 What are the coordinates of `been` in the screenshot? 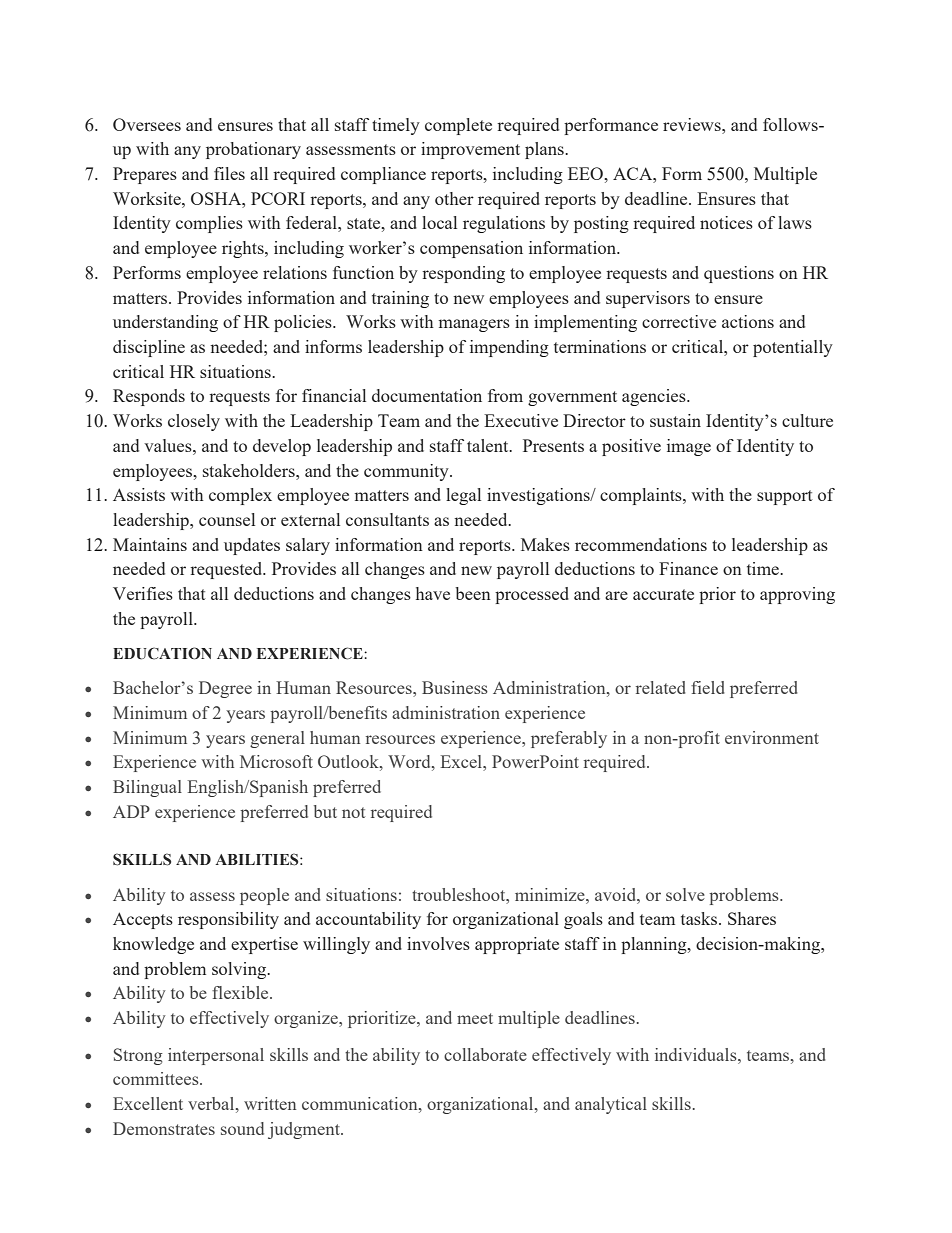 It's located at (473, 593).
